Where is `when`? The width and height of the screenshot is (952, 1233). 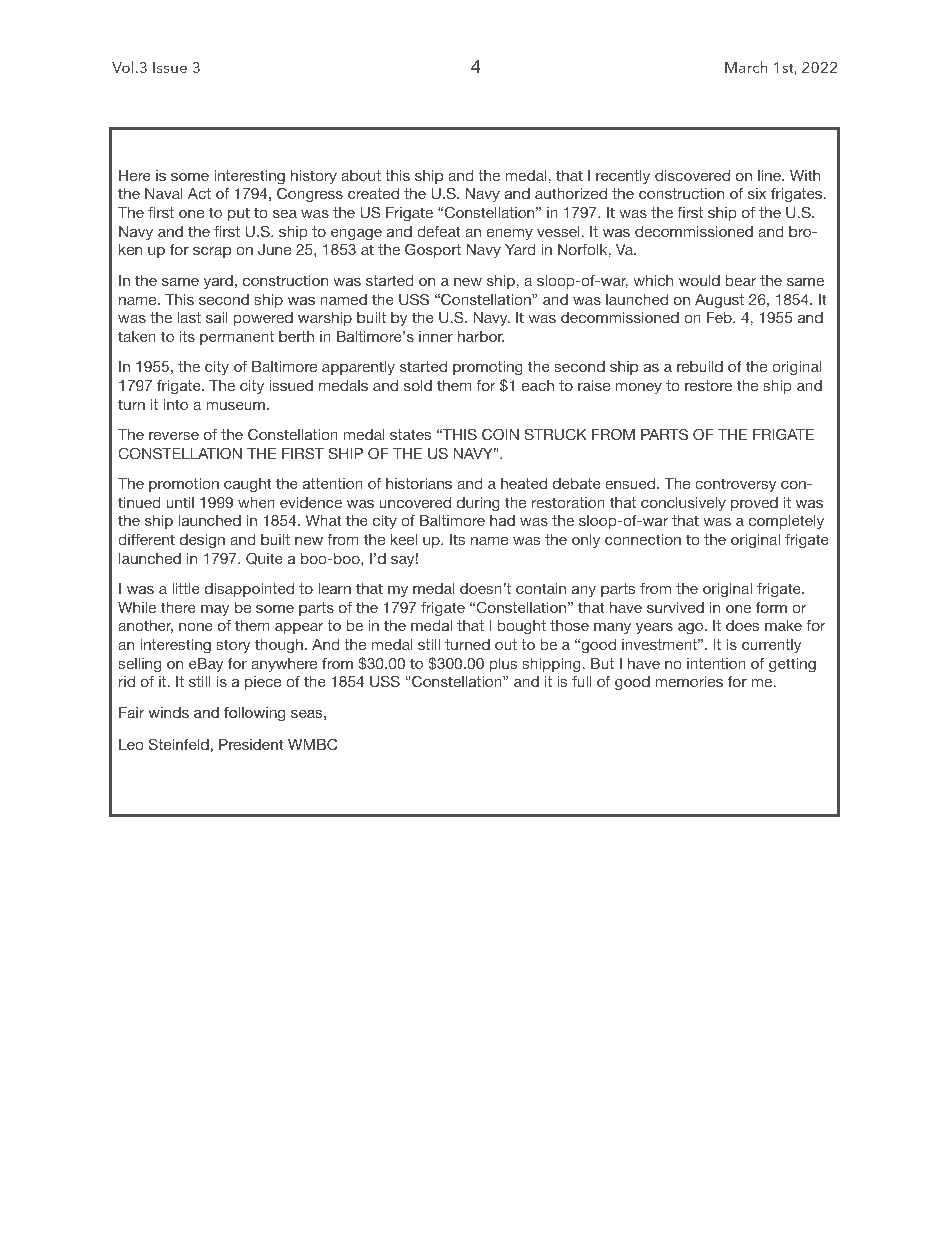 when is located at coordinates (256, 502).
